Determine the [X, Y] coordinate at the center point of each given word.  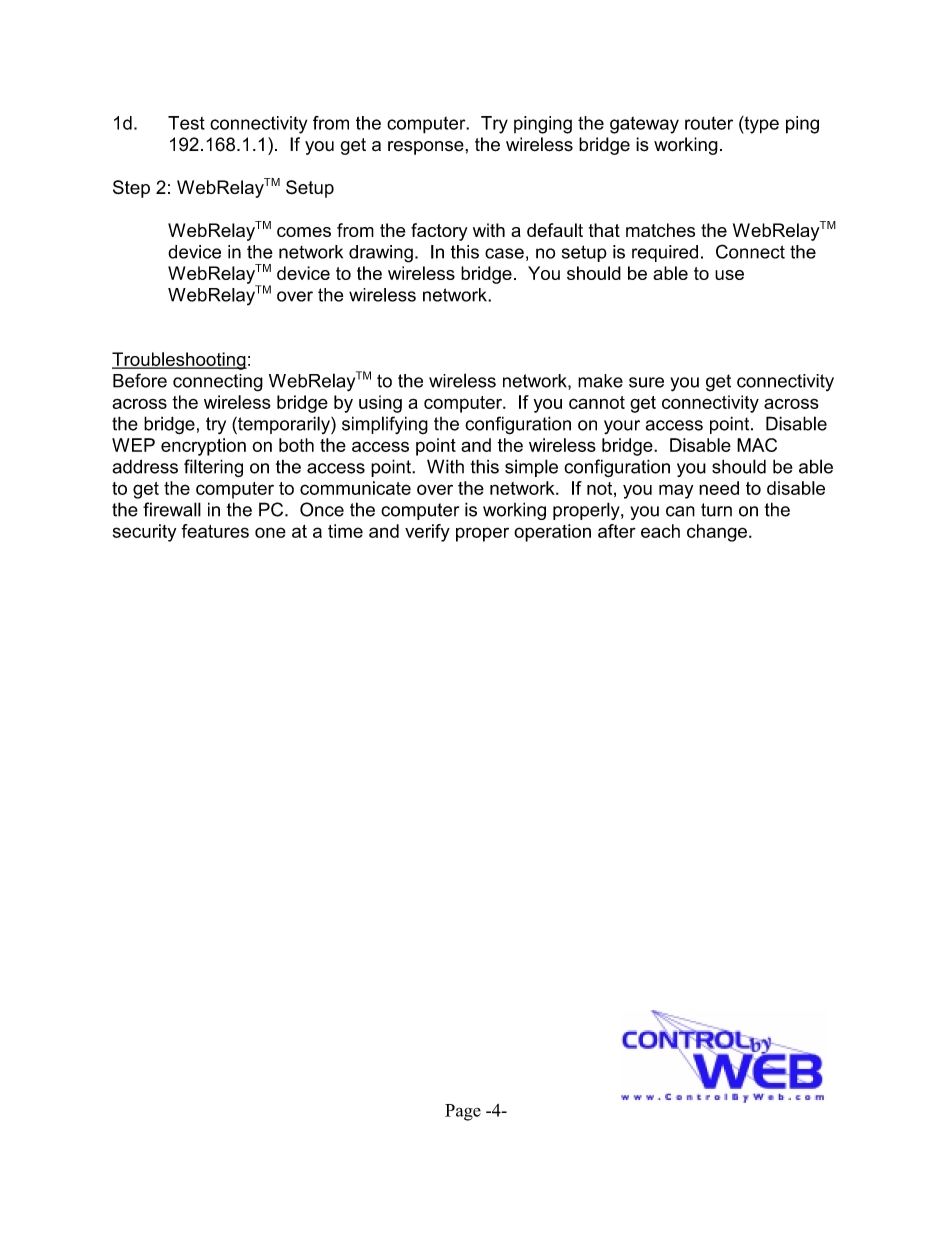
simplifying [385, 425]
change [717, 533]
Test [186, 123]
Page [463, 1112]
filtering [213, 468]
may [676, 491]
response [427, 148]
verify [427, 533]
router [709, 123]
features [215, 531]
